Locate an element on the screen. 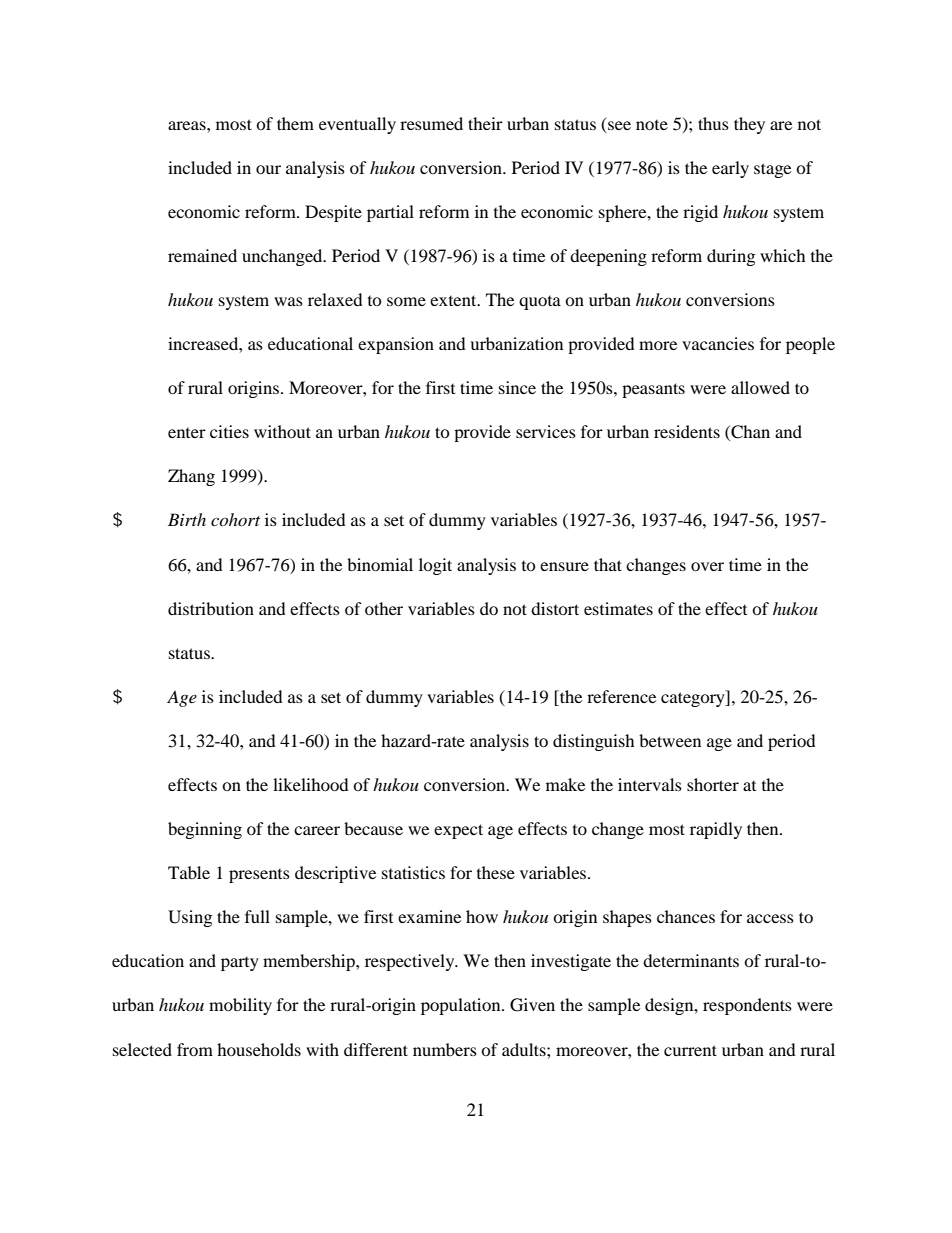 This screenshot has width=952, height=1233. beginning is located at coordinates (205, 830).
